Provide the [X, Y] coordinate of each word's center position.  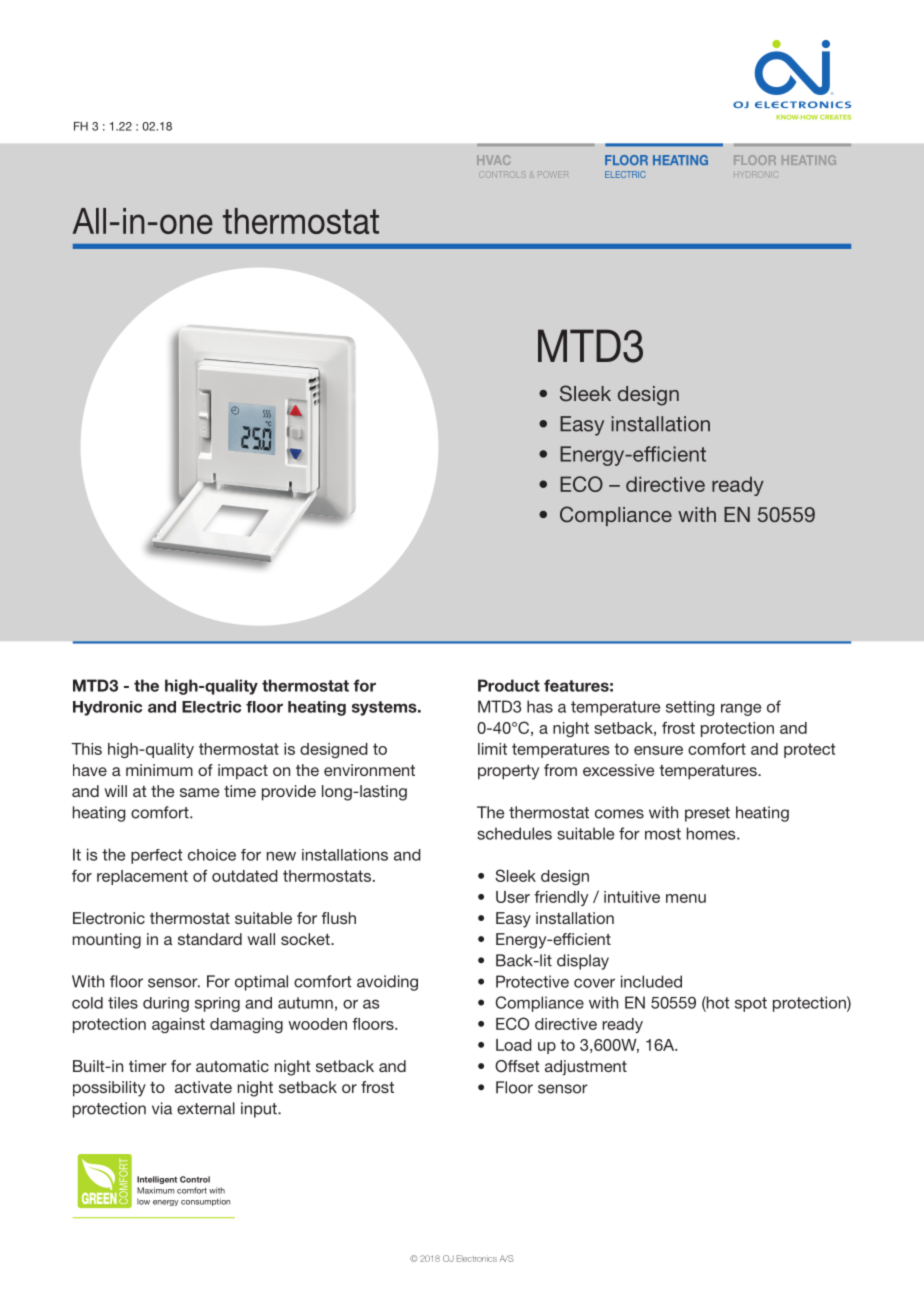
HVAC [493, 160]
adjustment [586, 1068]
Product [509, 685]
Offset [517, 1066]
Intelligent [157, 1180]
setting [690, 708]
